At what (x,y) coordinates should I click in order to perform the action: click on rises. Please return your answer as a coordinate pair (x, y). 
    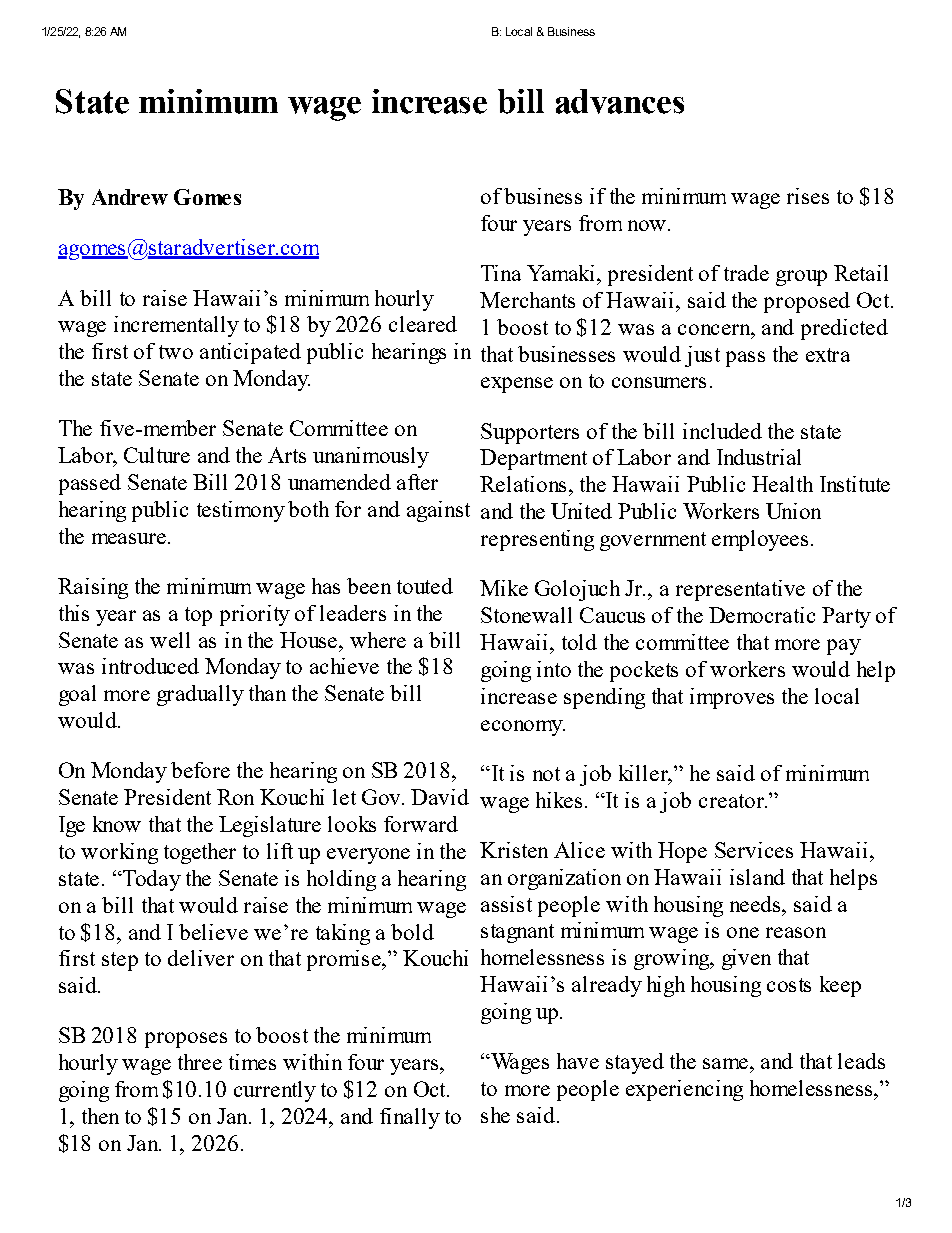
    Looking at the image, I should click on (808, 196).
